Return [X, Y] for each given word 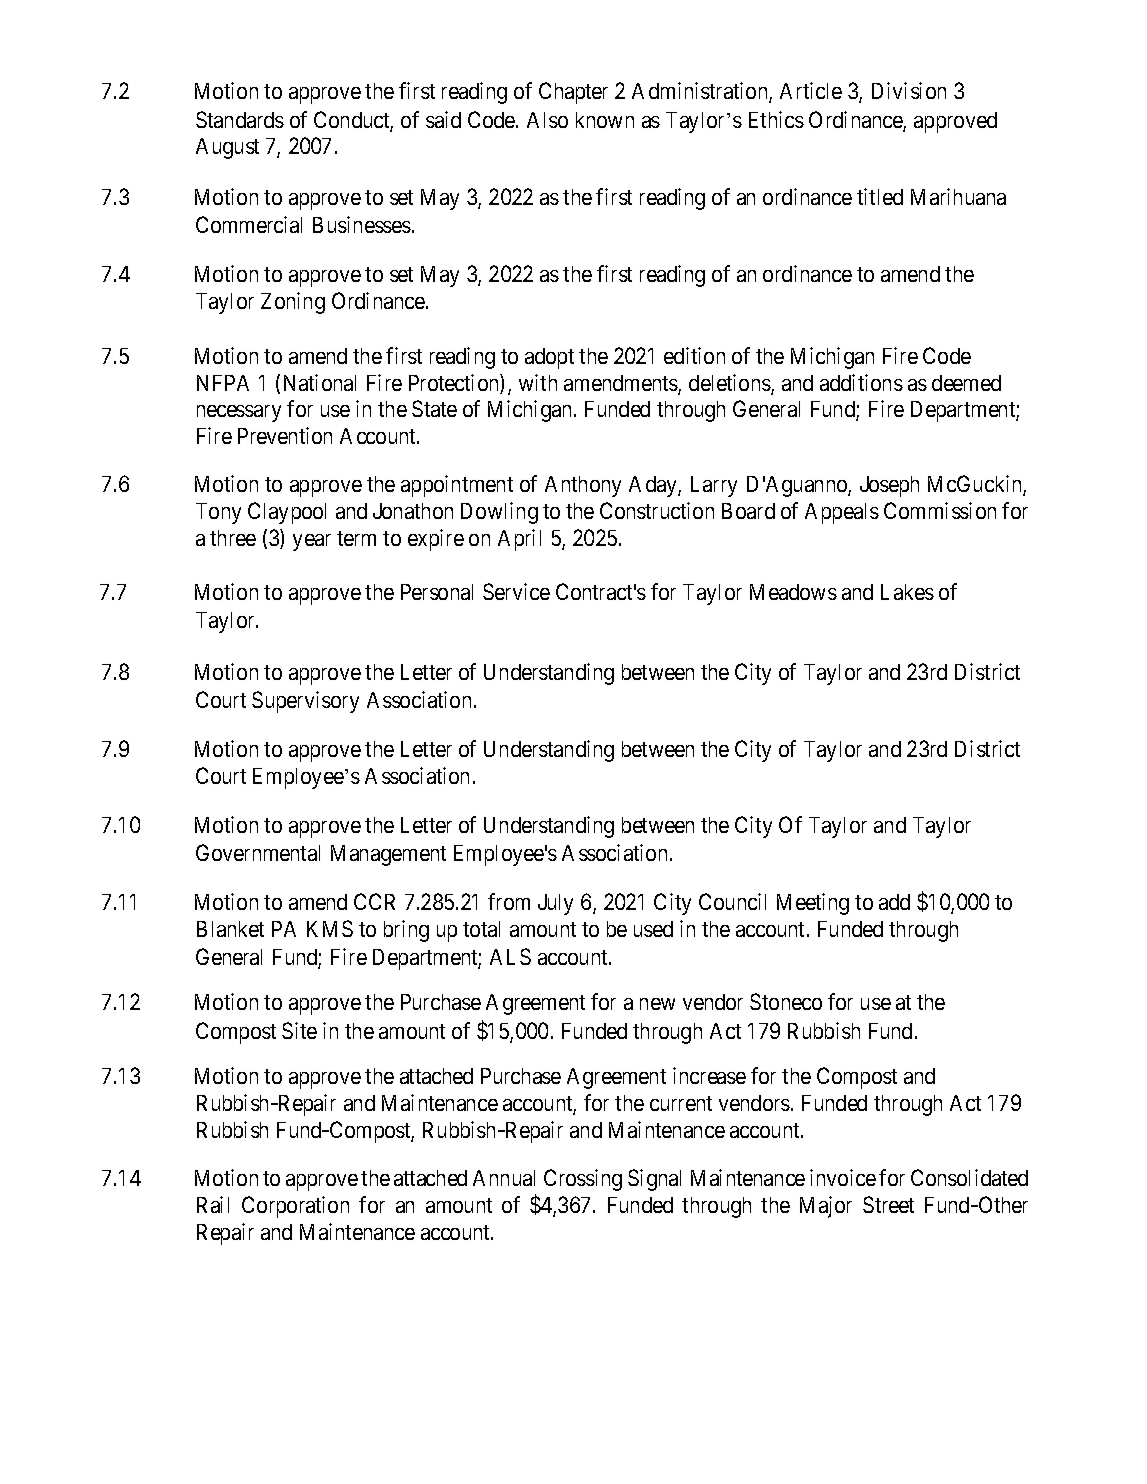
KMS [330, 928]
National [320, 382]
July [555, 904]
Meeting [813, 904]
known [605, 120]
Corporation [295, 1207]
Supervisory [305, 702]
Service [516, 591]
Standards [240, 119]
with [538, 382]
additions [861, 382]
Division [909, 90]
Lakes [907, 592]
